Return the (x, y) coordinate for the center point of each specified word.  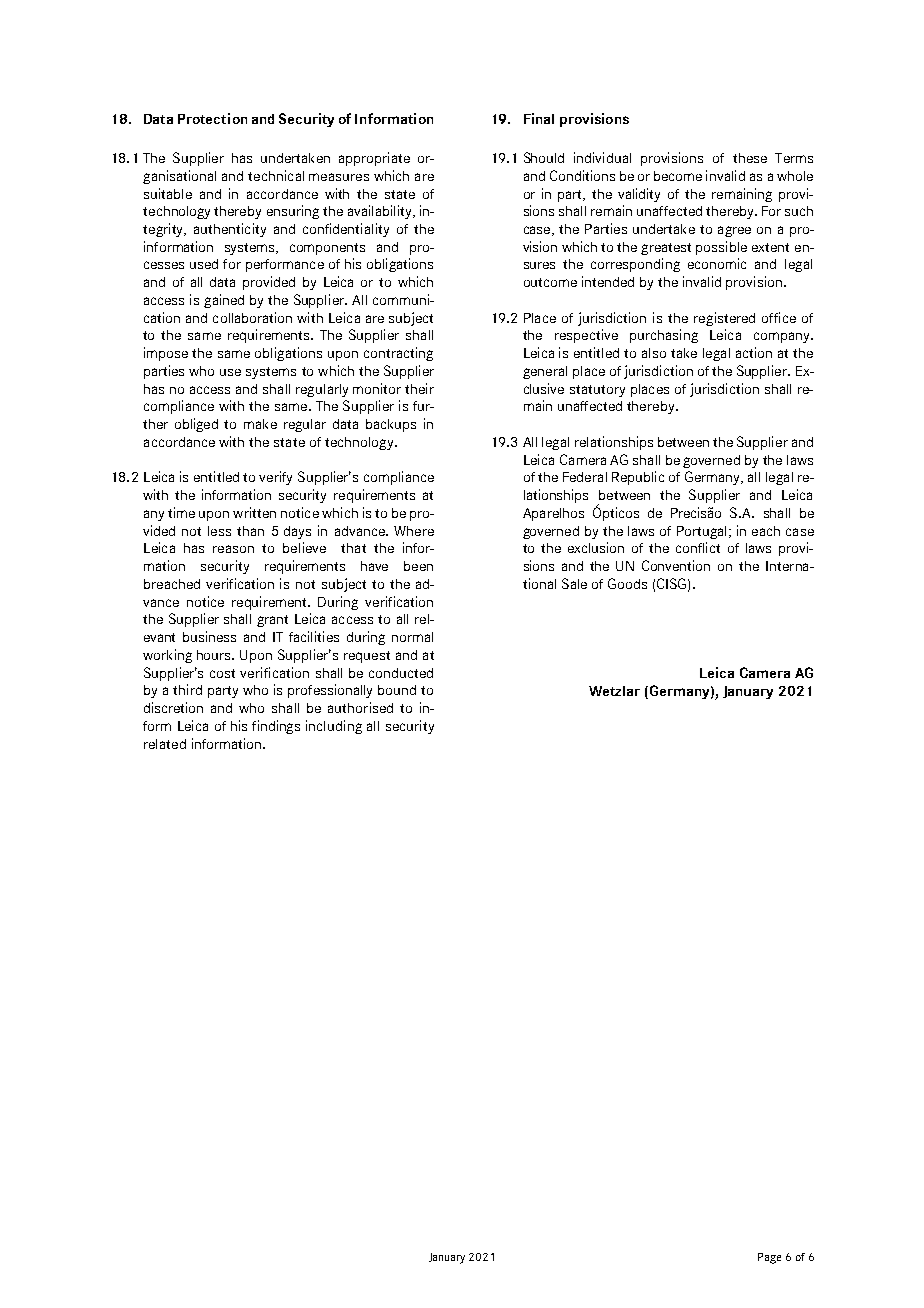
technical (276, 175)
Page (769, 1258)
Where (414, 531)
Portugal (701, 532)
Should (544, 157)
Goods (627, 583)
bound (397, 690)
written (254, 512)
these (750, 158)
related (165, 744)
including (334, 727)
